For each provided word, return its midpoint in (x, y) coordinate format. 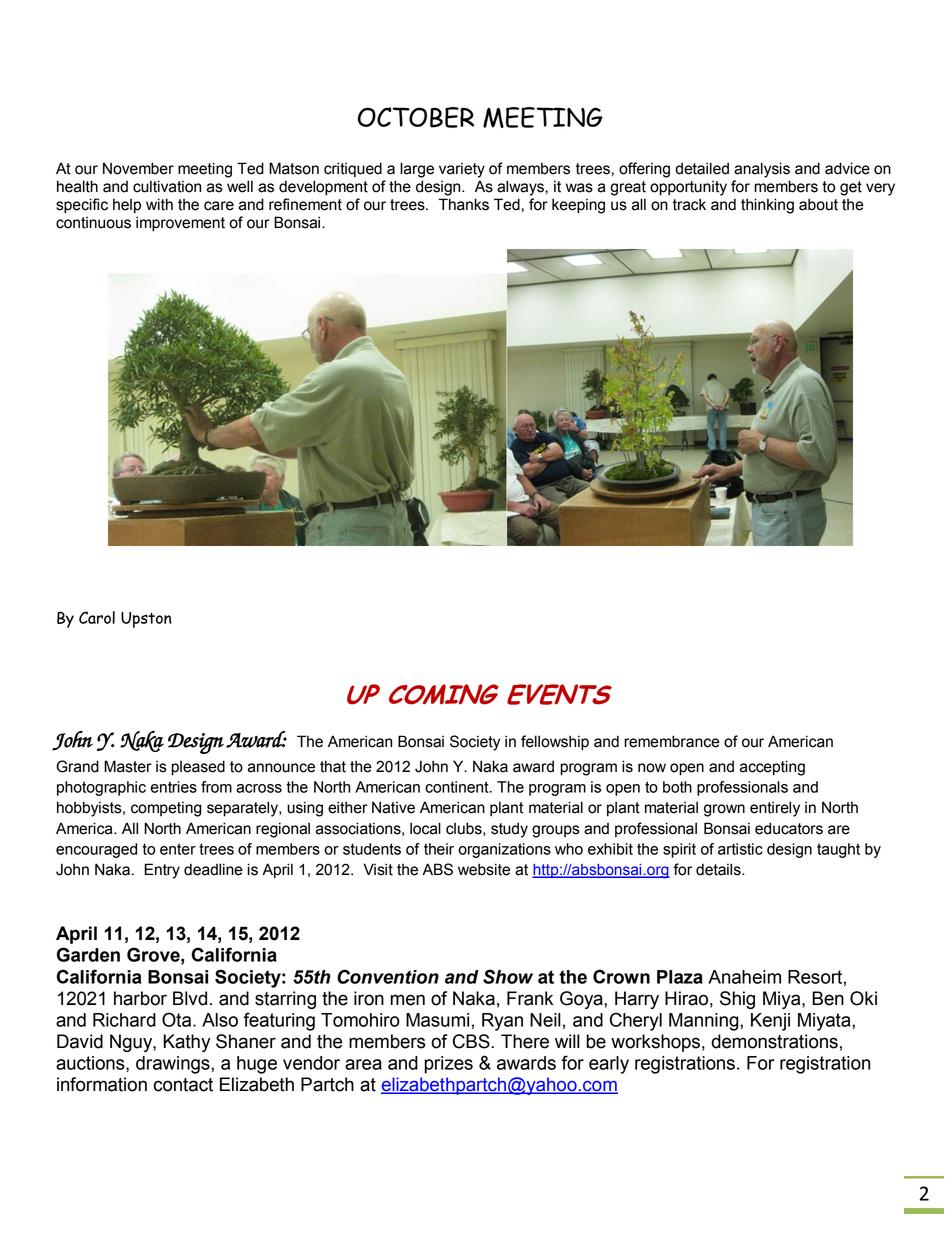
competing (166, 809)
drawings (174, 1065)
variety (462, 170)
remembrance (672, 741)
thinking (767, 206)
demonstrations (774, 1041)
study (509, 830)
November (138, 168)
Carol (97, 617)
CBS (471, 1041)
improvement (180, 224)
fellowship (555, 743)
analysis (762, 170)
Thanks (463, 204)
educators (789, 828)
